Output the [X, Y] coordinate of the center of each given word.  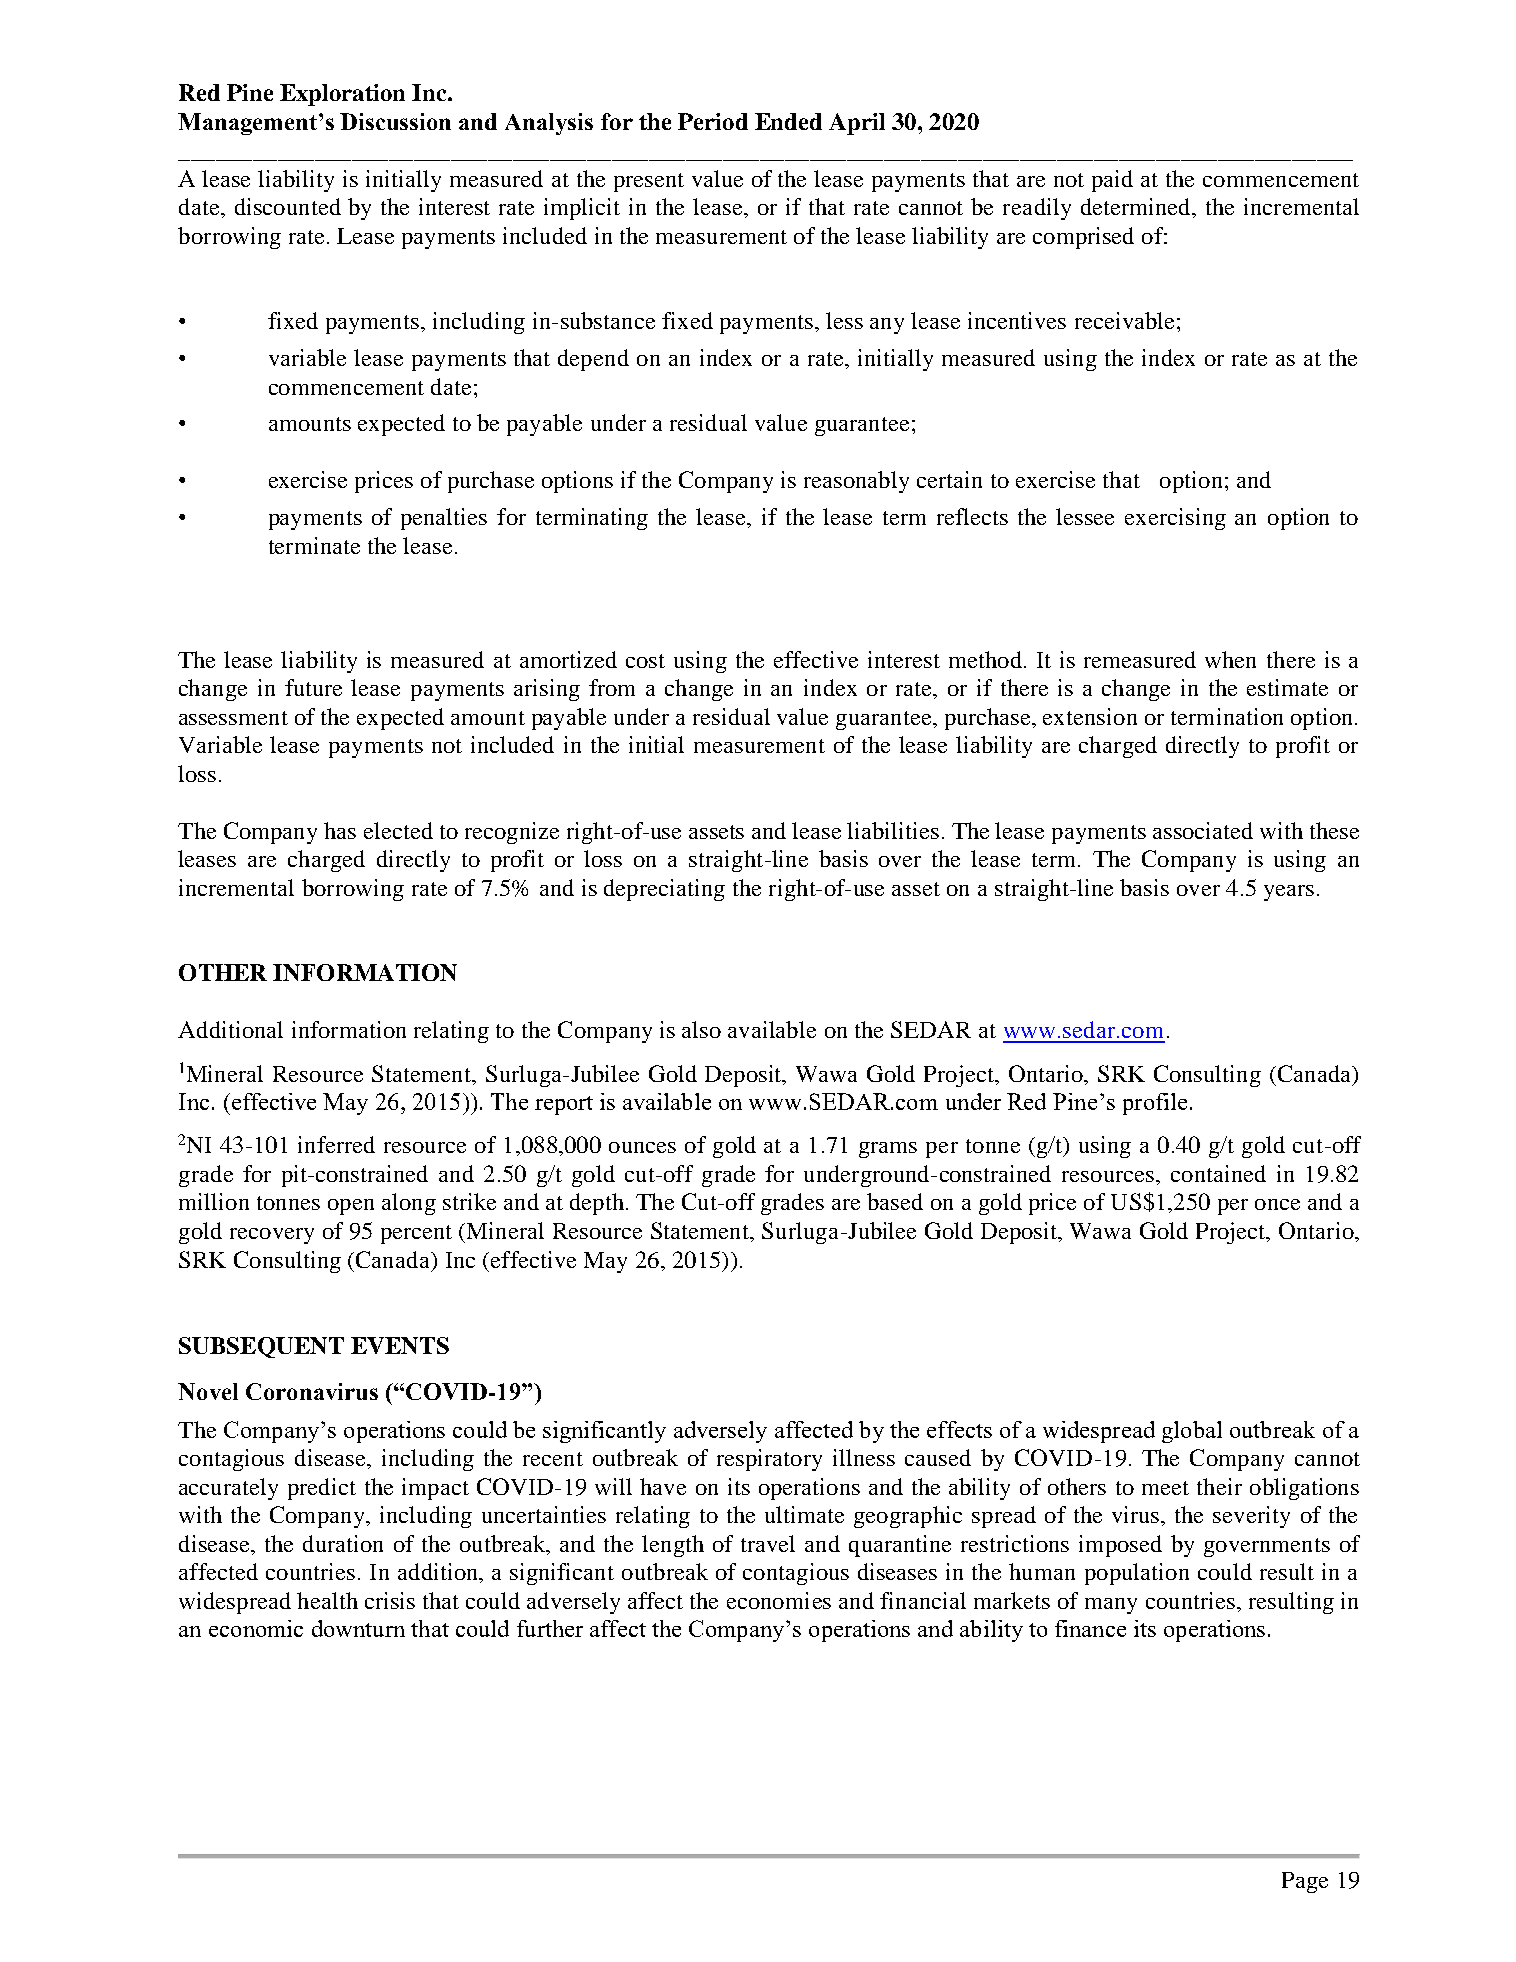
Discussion [395, 121]
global [1192, 1432]
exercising [1175, 519]
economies [779, 1600]
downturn [358, 1628]
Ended [788, 121]
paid [1112, 181]
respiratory [769, 1460]
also [701, 1029]
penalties [444, 519]
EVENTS [400, 1345]
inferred [336, 1144]
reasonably [856, 482]
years [1289, 893]
